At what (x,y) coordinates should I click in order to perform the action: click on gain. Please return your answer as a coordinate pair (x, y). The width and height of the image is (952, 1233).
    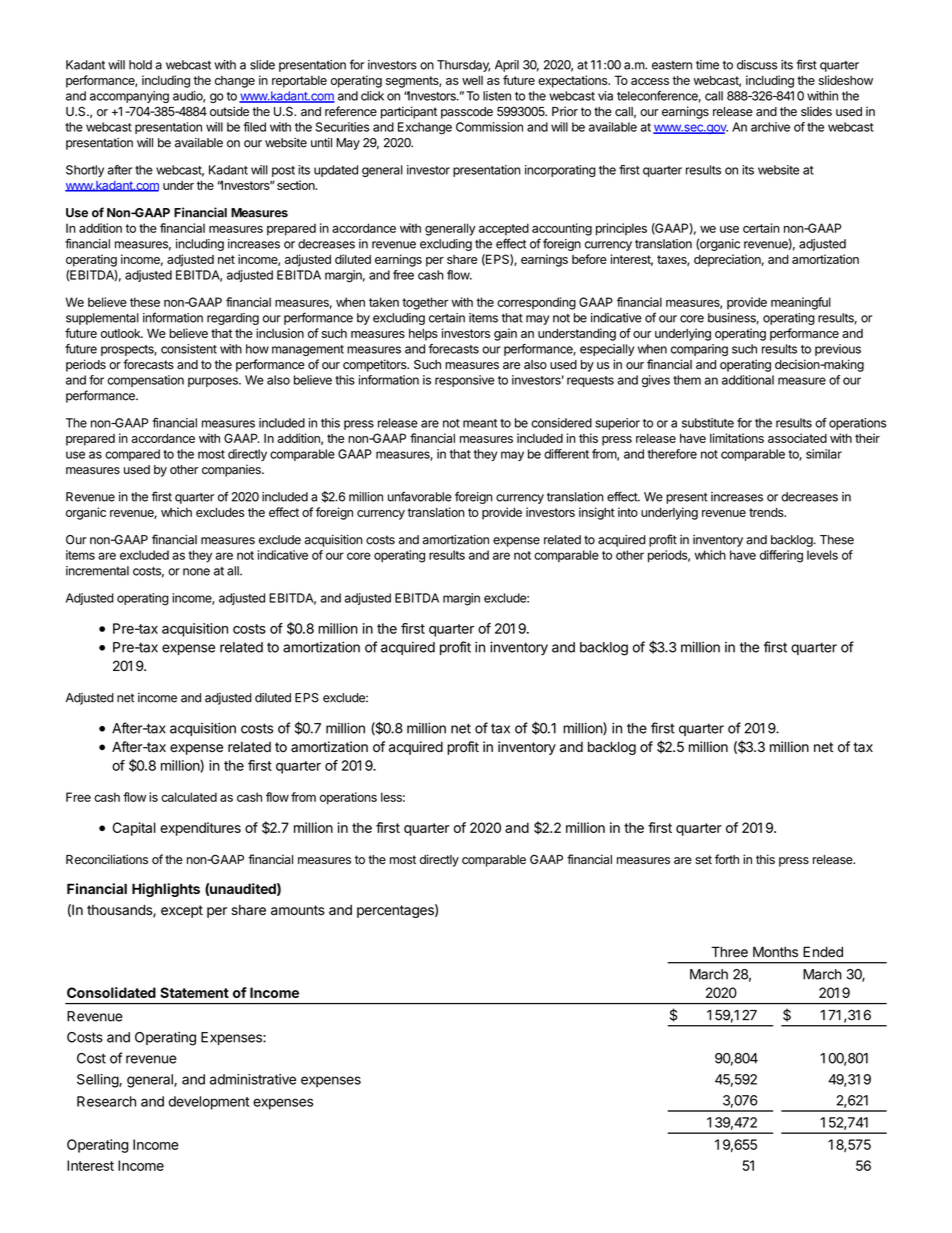
    Looking at the image, I should click on (505, 334).
